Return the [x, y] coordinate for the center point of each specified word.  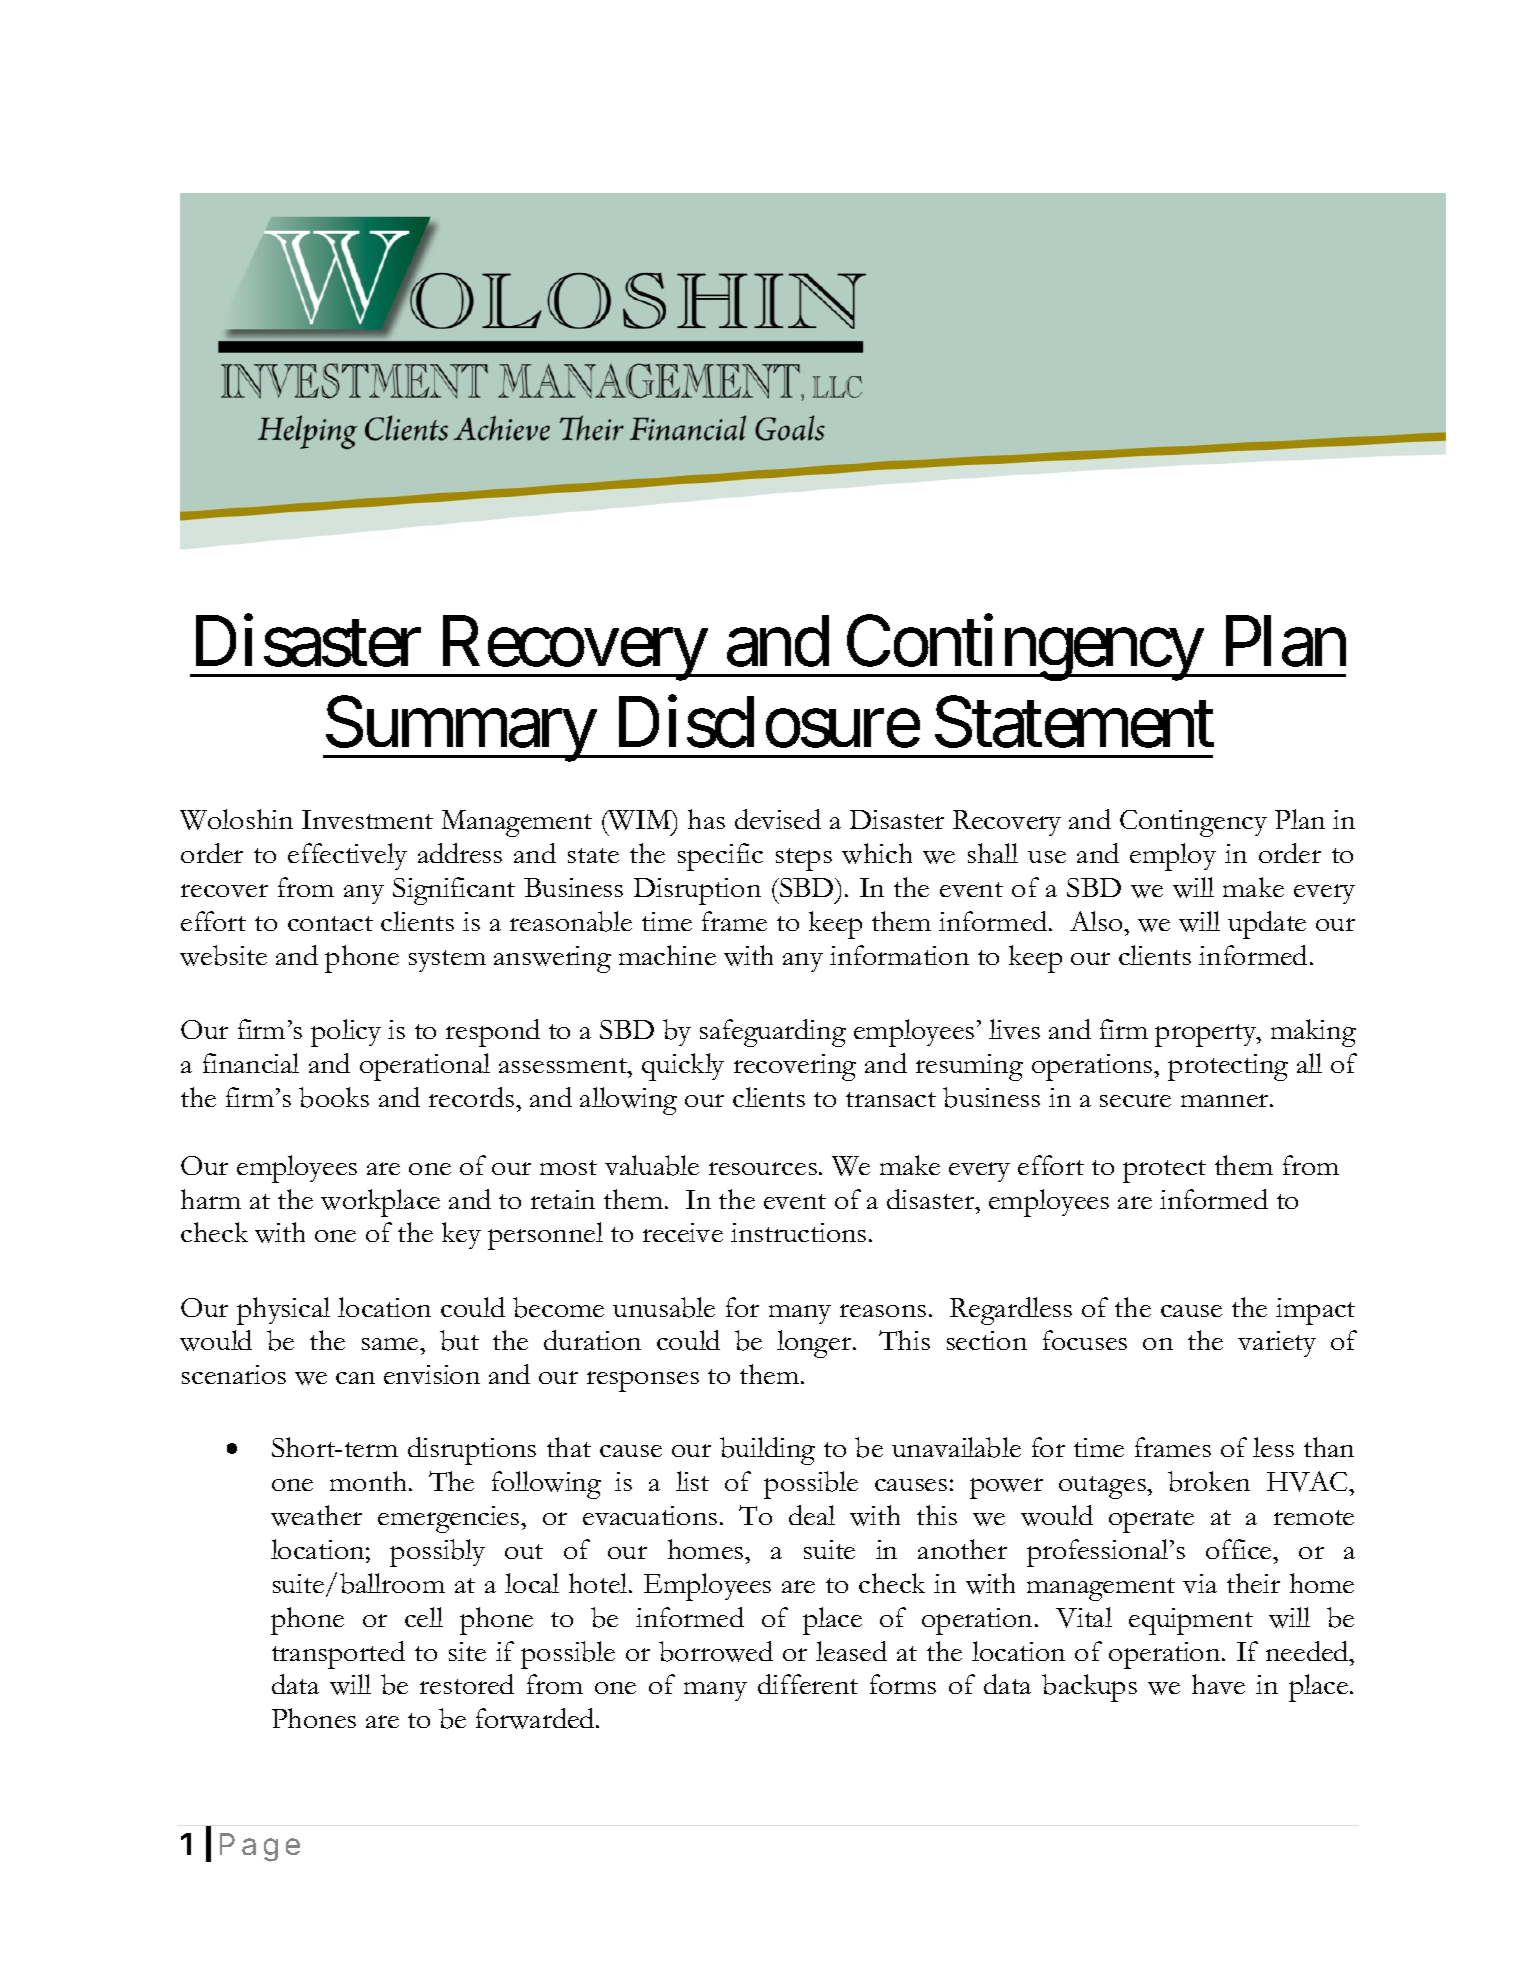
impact [1315, 1311]
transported [338, 1655]
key [461, 1235]
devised [778, 819]
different [808, 1684]
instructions [798, 1232]
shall [993, 853]
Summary [460, 729]
